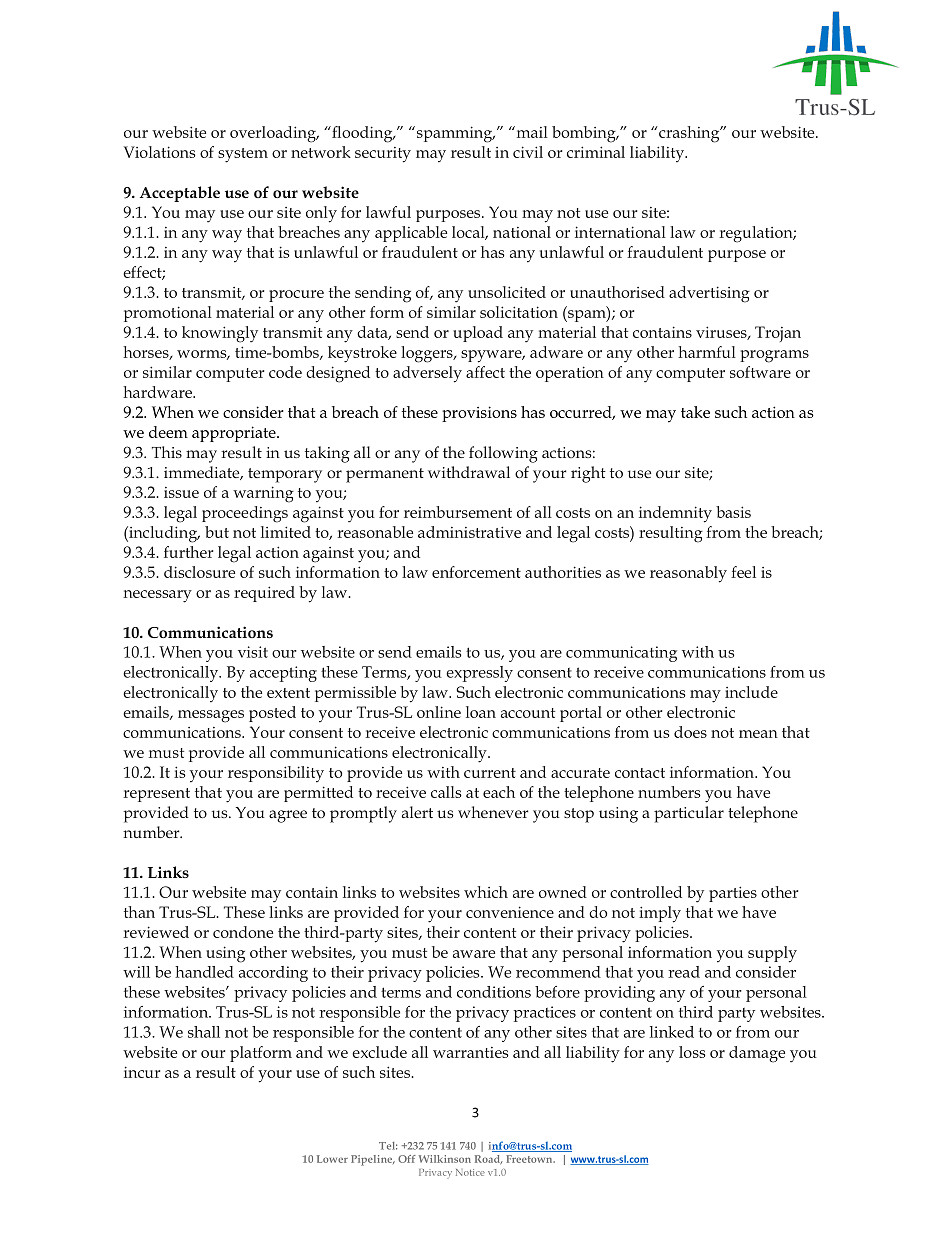 The image size is (952, 1233). What do you see at coordinates (479, 414) in the document?
I see `provisions` at bounding box center [479, 414].
